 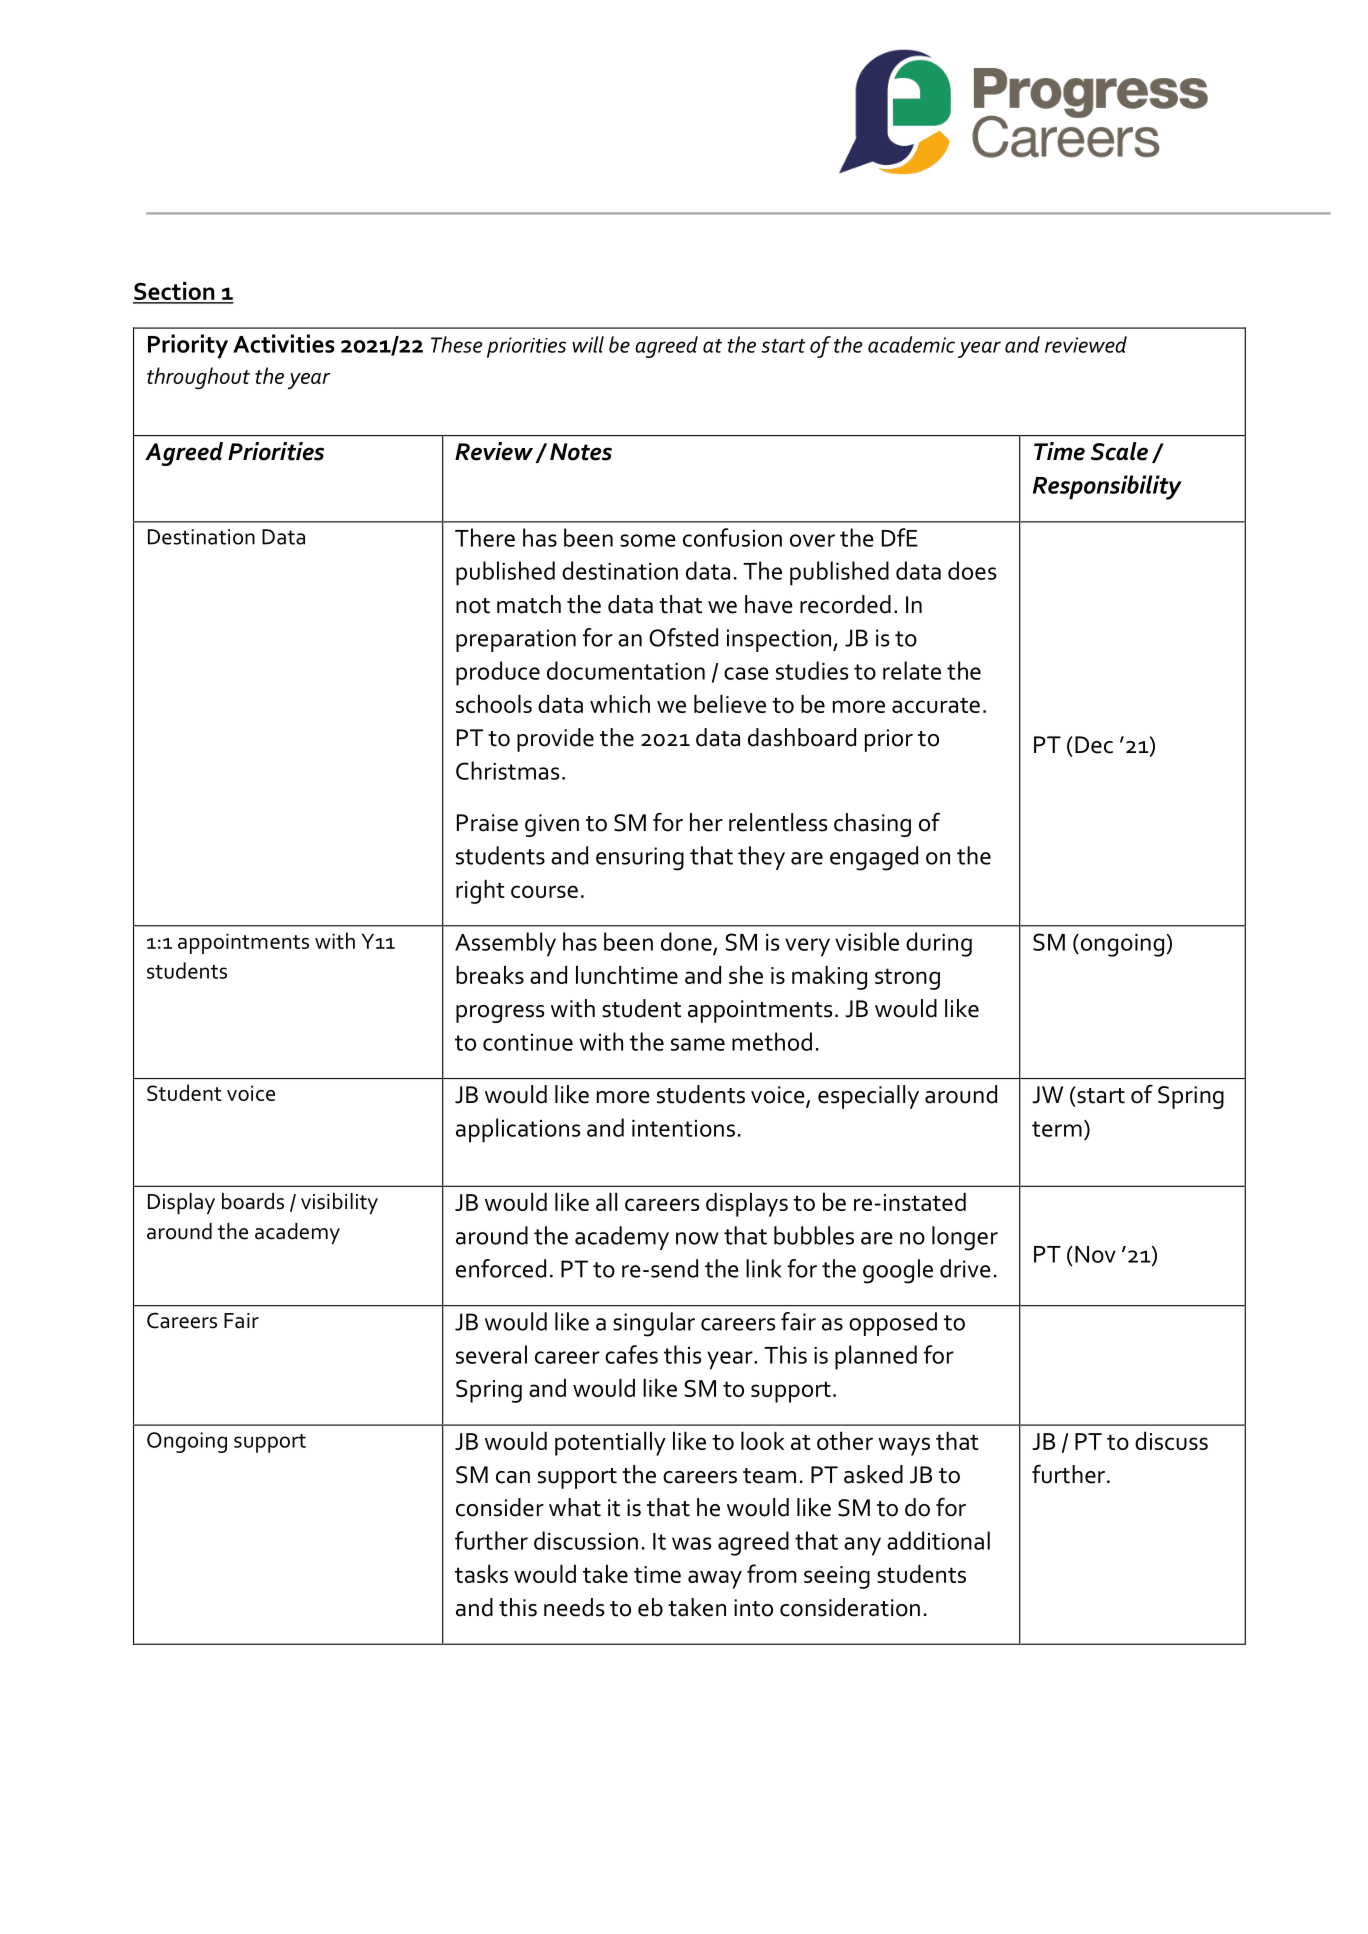 What do you see at coordinates (588, 344) in the screenshot?
I see `will` at bounding box center [588, 344].
